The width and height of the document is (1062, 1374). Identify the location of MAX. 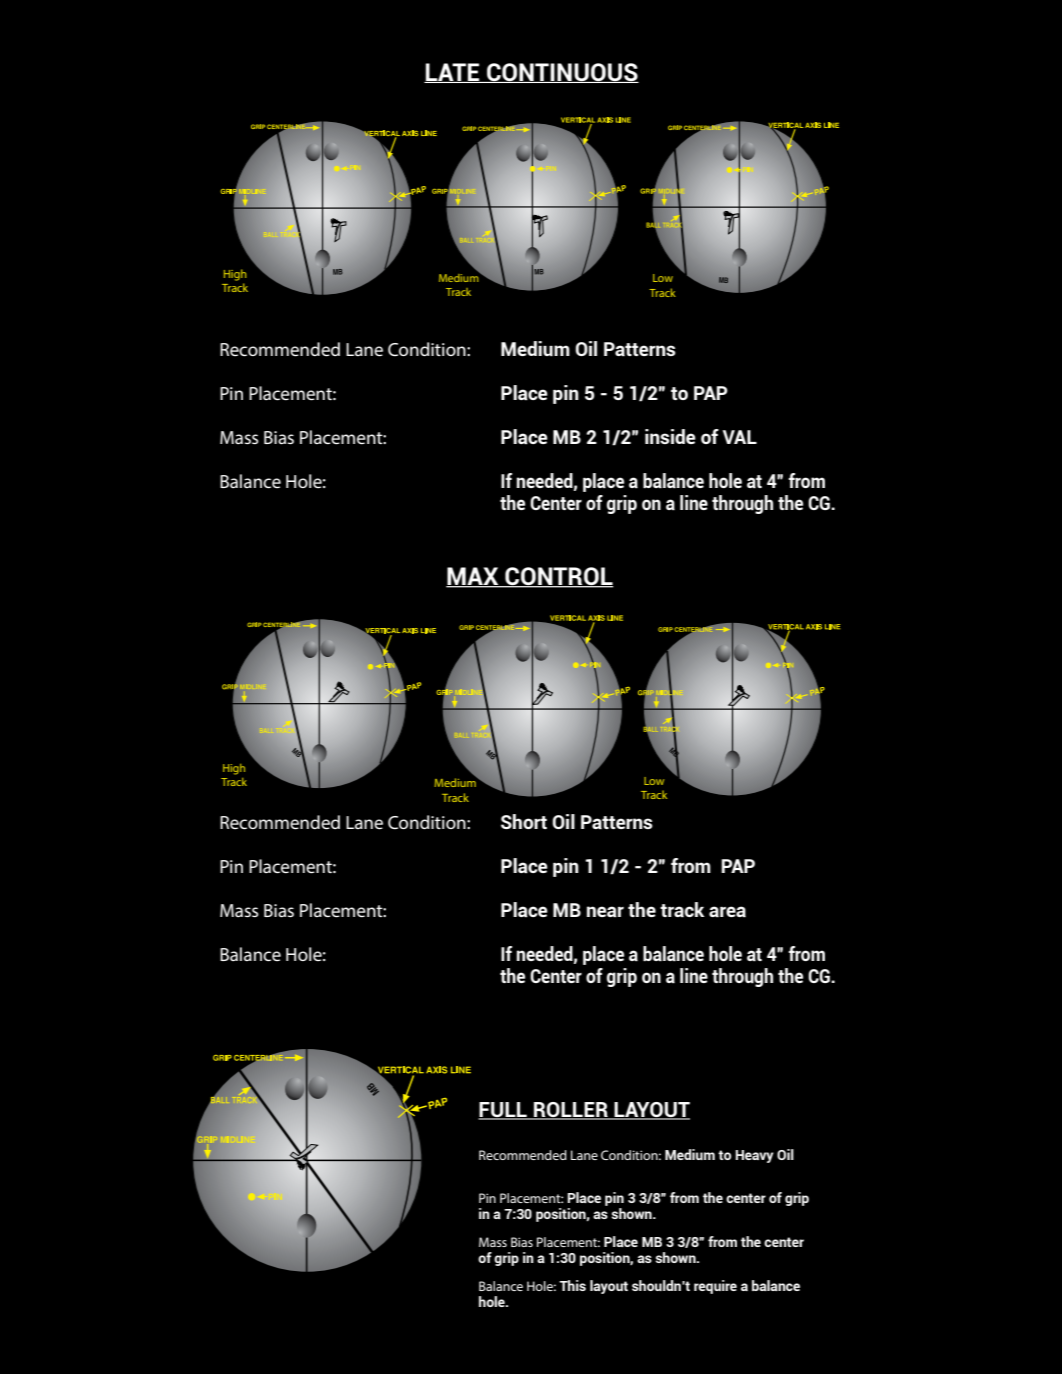
(473, 577).
